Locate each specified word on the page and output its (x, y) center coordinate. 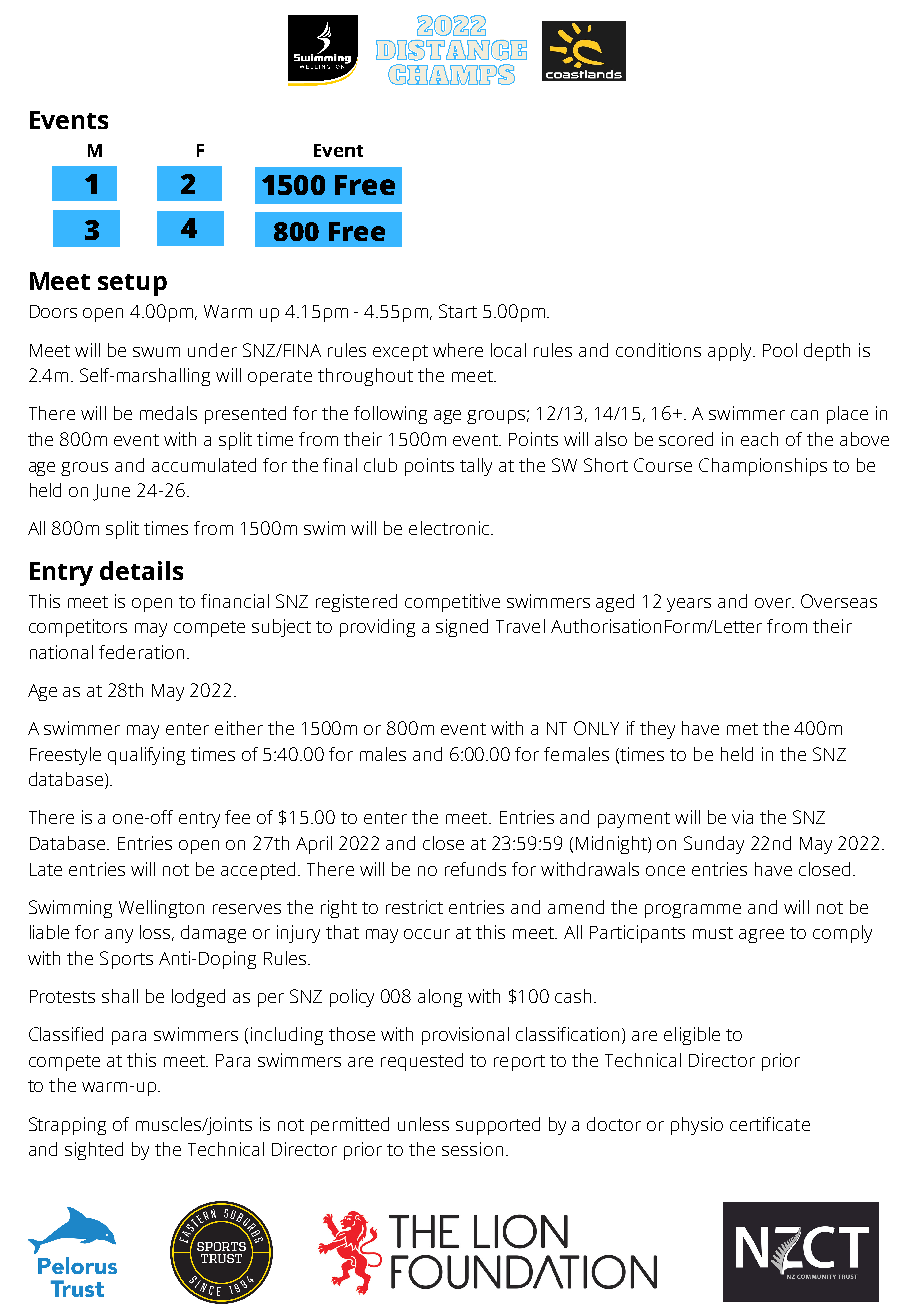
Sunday (714, 845)
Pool (780, 350)
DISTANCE (451, 50)
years (689, 605)
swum (156, 352)
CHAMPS (451, 74)
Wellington (161, 909)
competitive (452, 603)
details (141, 570)
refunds (475, 869)
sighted (94, 1151)
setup (132, 285)
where (458, 350)
